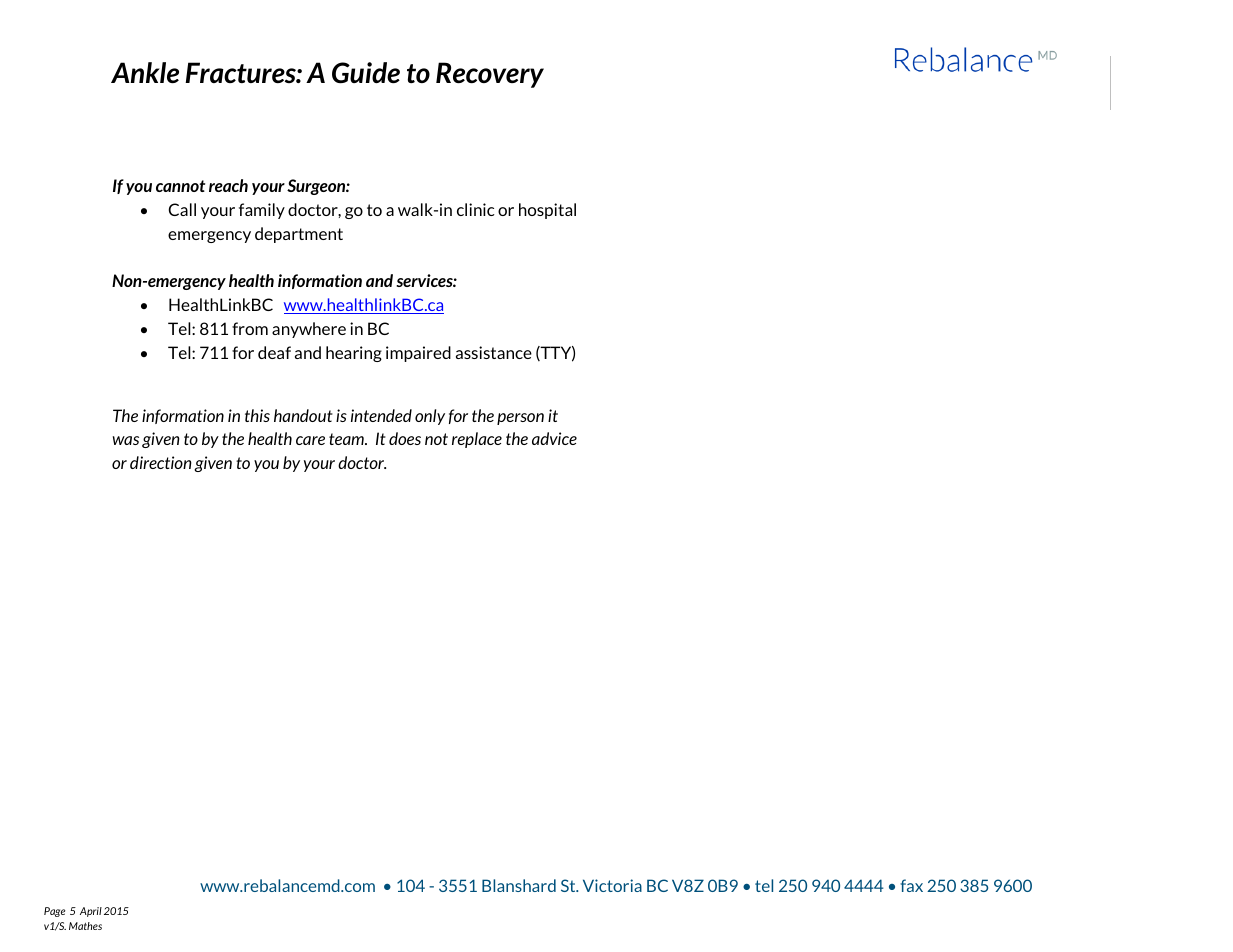 This screenshot has height=952, width=1233. I want to click on clinic, so click(476, 209).
